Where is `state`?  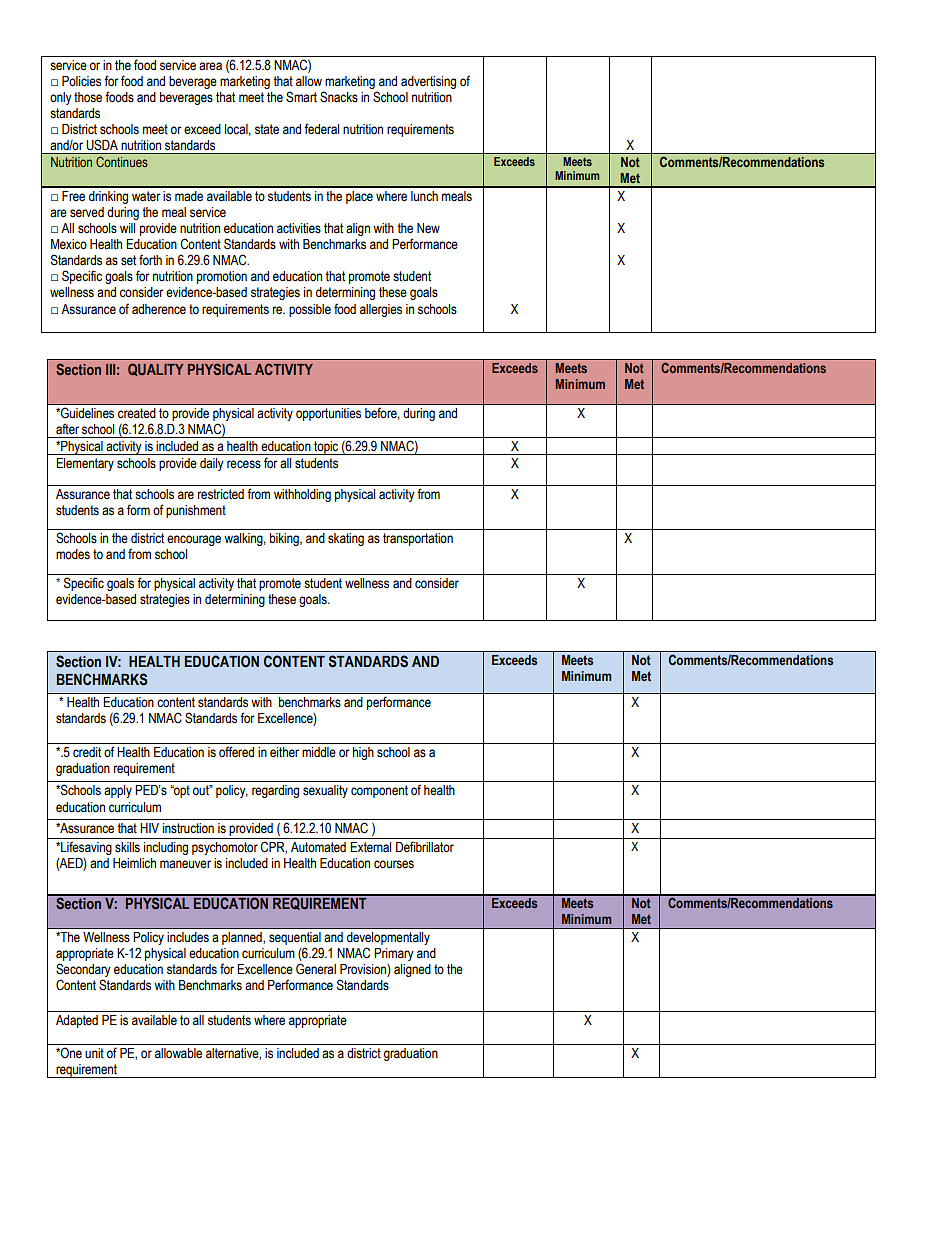
state is located at coordinates (267, 129).
